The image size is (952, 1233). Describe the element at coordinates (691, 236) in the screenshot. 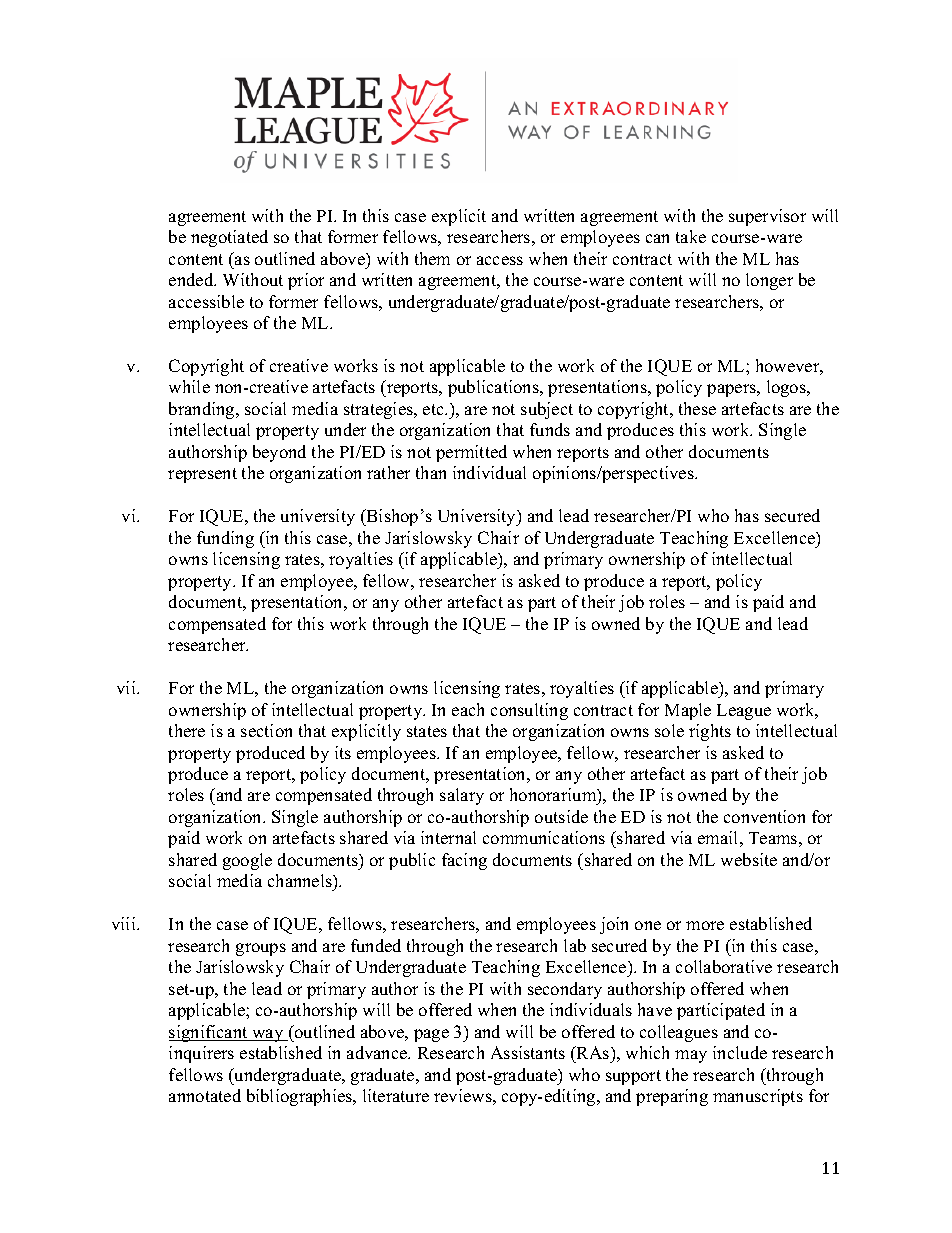

I see `take` at that location.
